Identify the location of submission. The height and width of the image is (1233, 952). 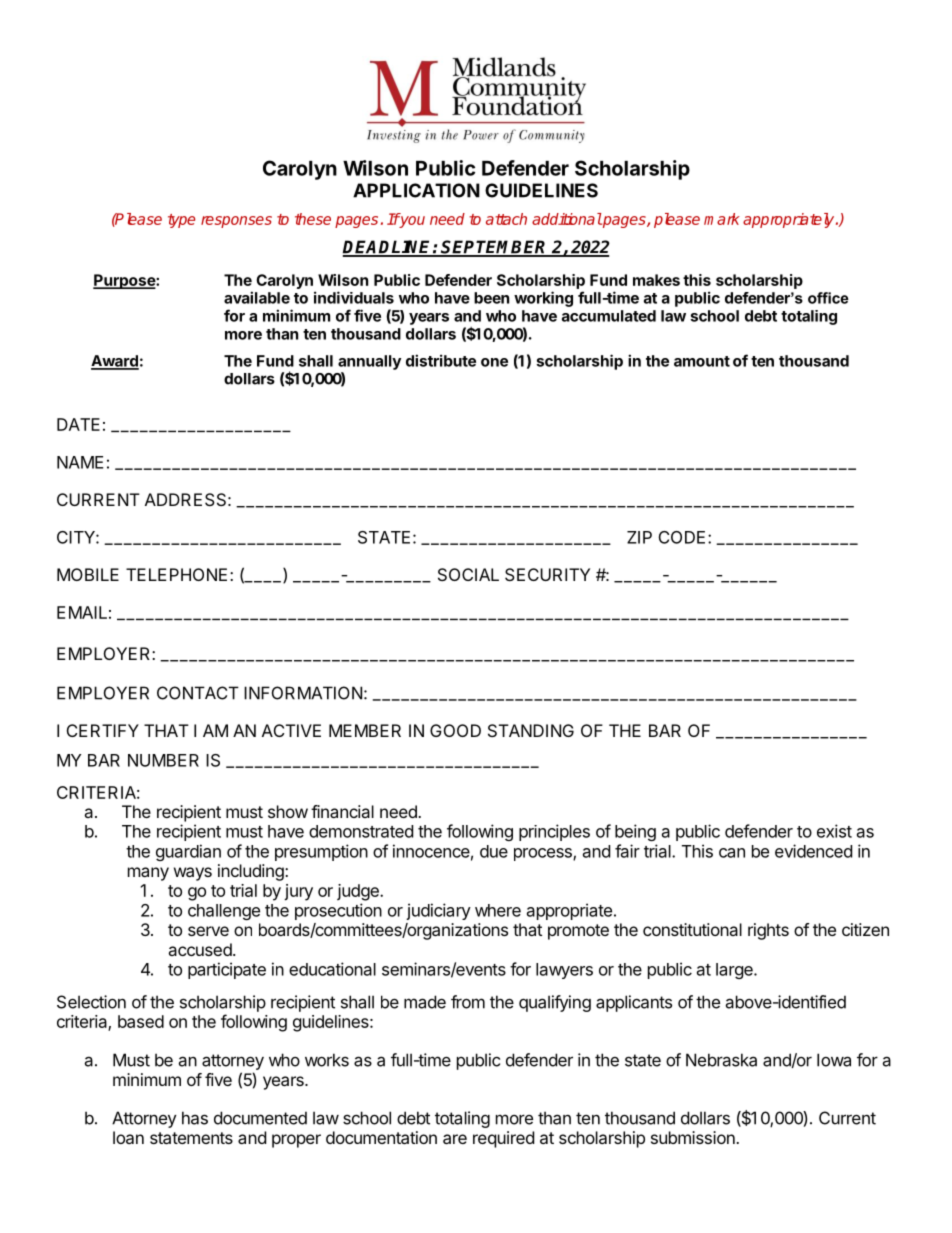
(694, 1137).
